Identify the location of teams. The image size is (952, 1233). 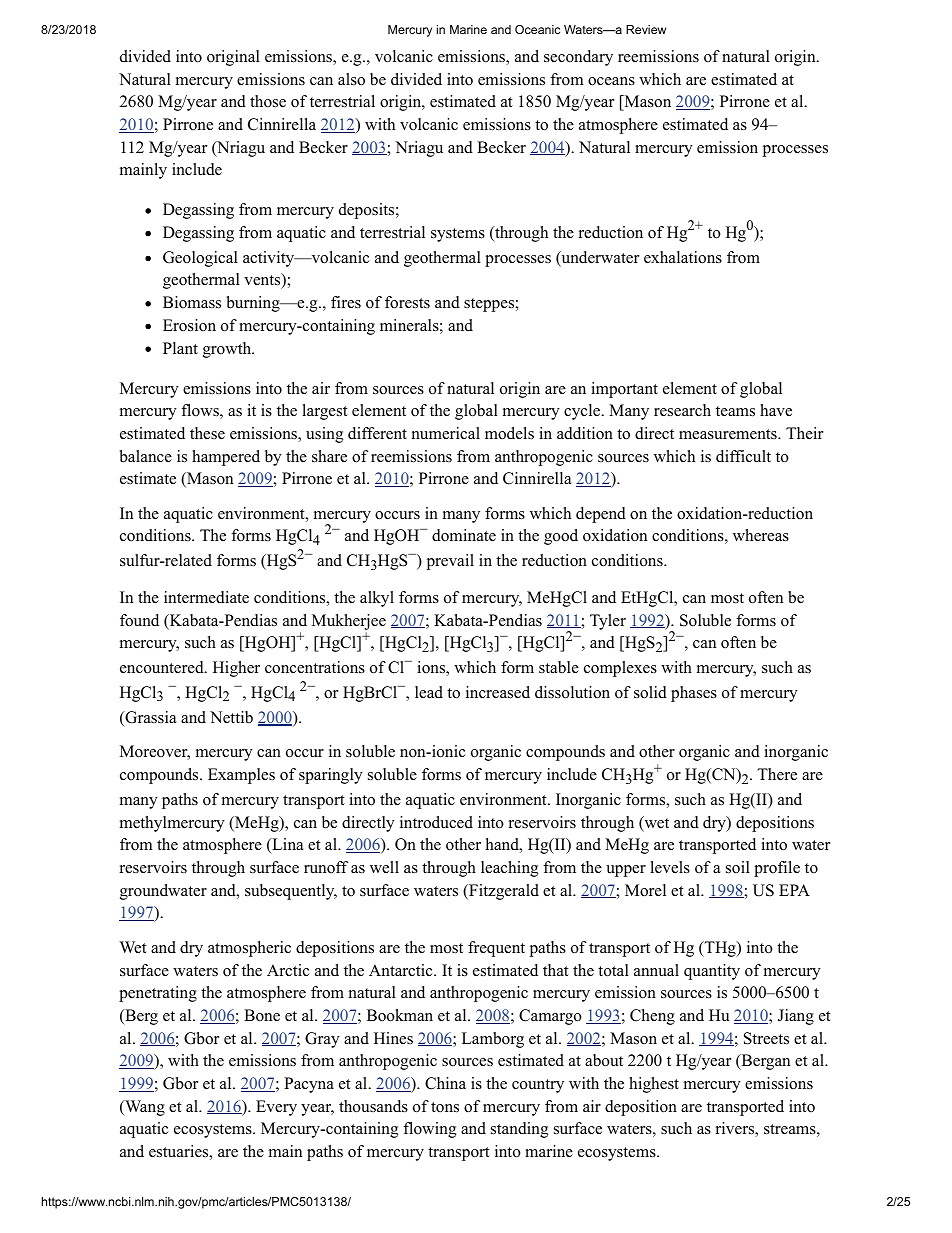
(735, 411).
